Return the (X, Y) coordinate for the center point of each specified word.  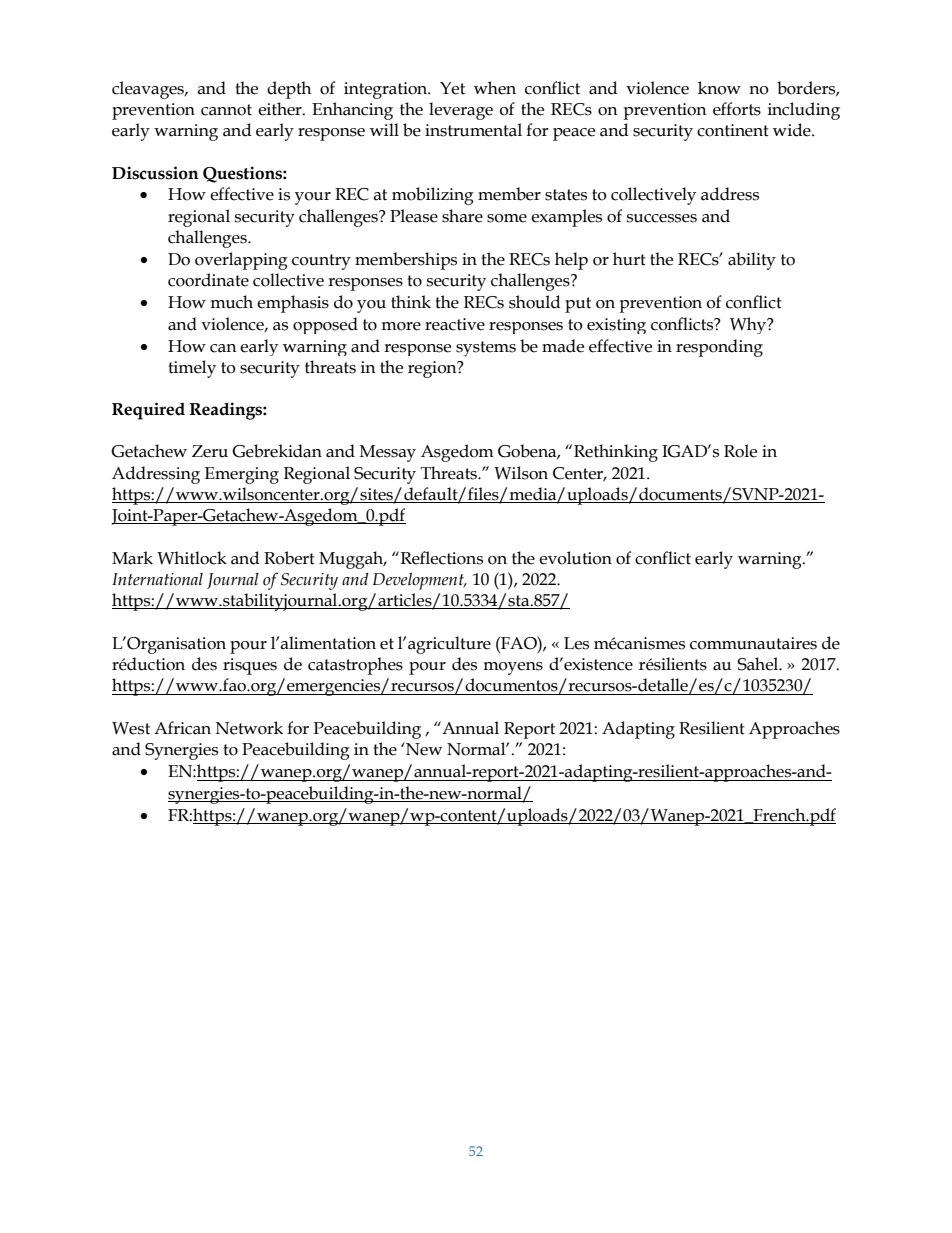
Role (740, 451)
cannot (226, 110)
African (182, 728)
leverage (461, 111)
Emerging (242, 475)
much (231, 302)
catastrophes (355, 666)
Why (749, 325)
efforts (737, 109)
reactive (455, 324)
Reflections (440, 558)
